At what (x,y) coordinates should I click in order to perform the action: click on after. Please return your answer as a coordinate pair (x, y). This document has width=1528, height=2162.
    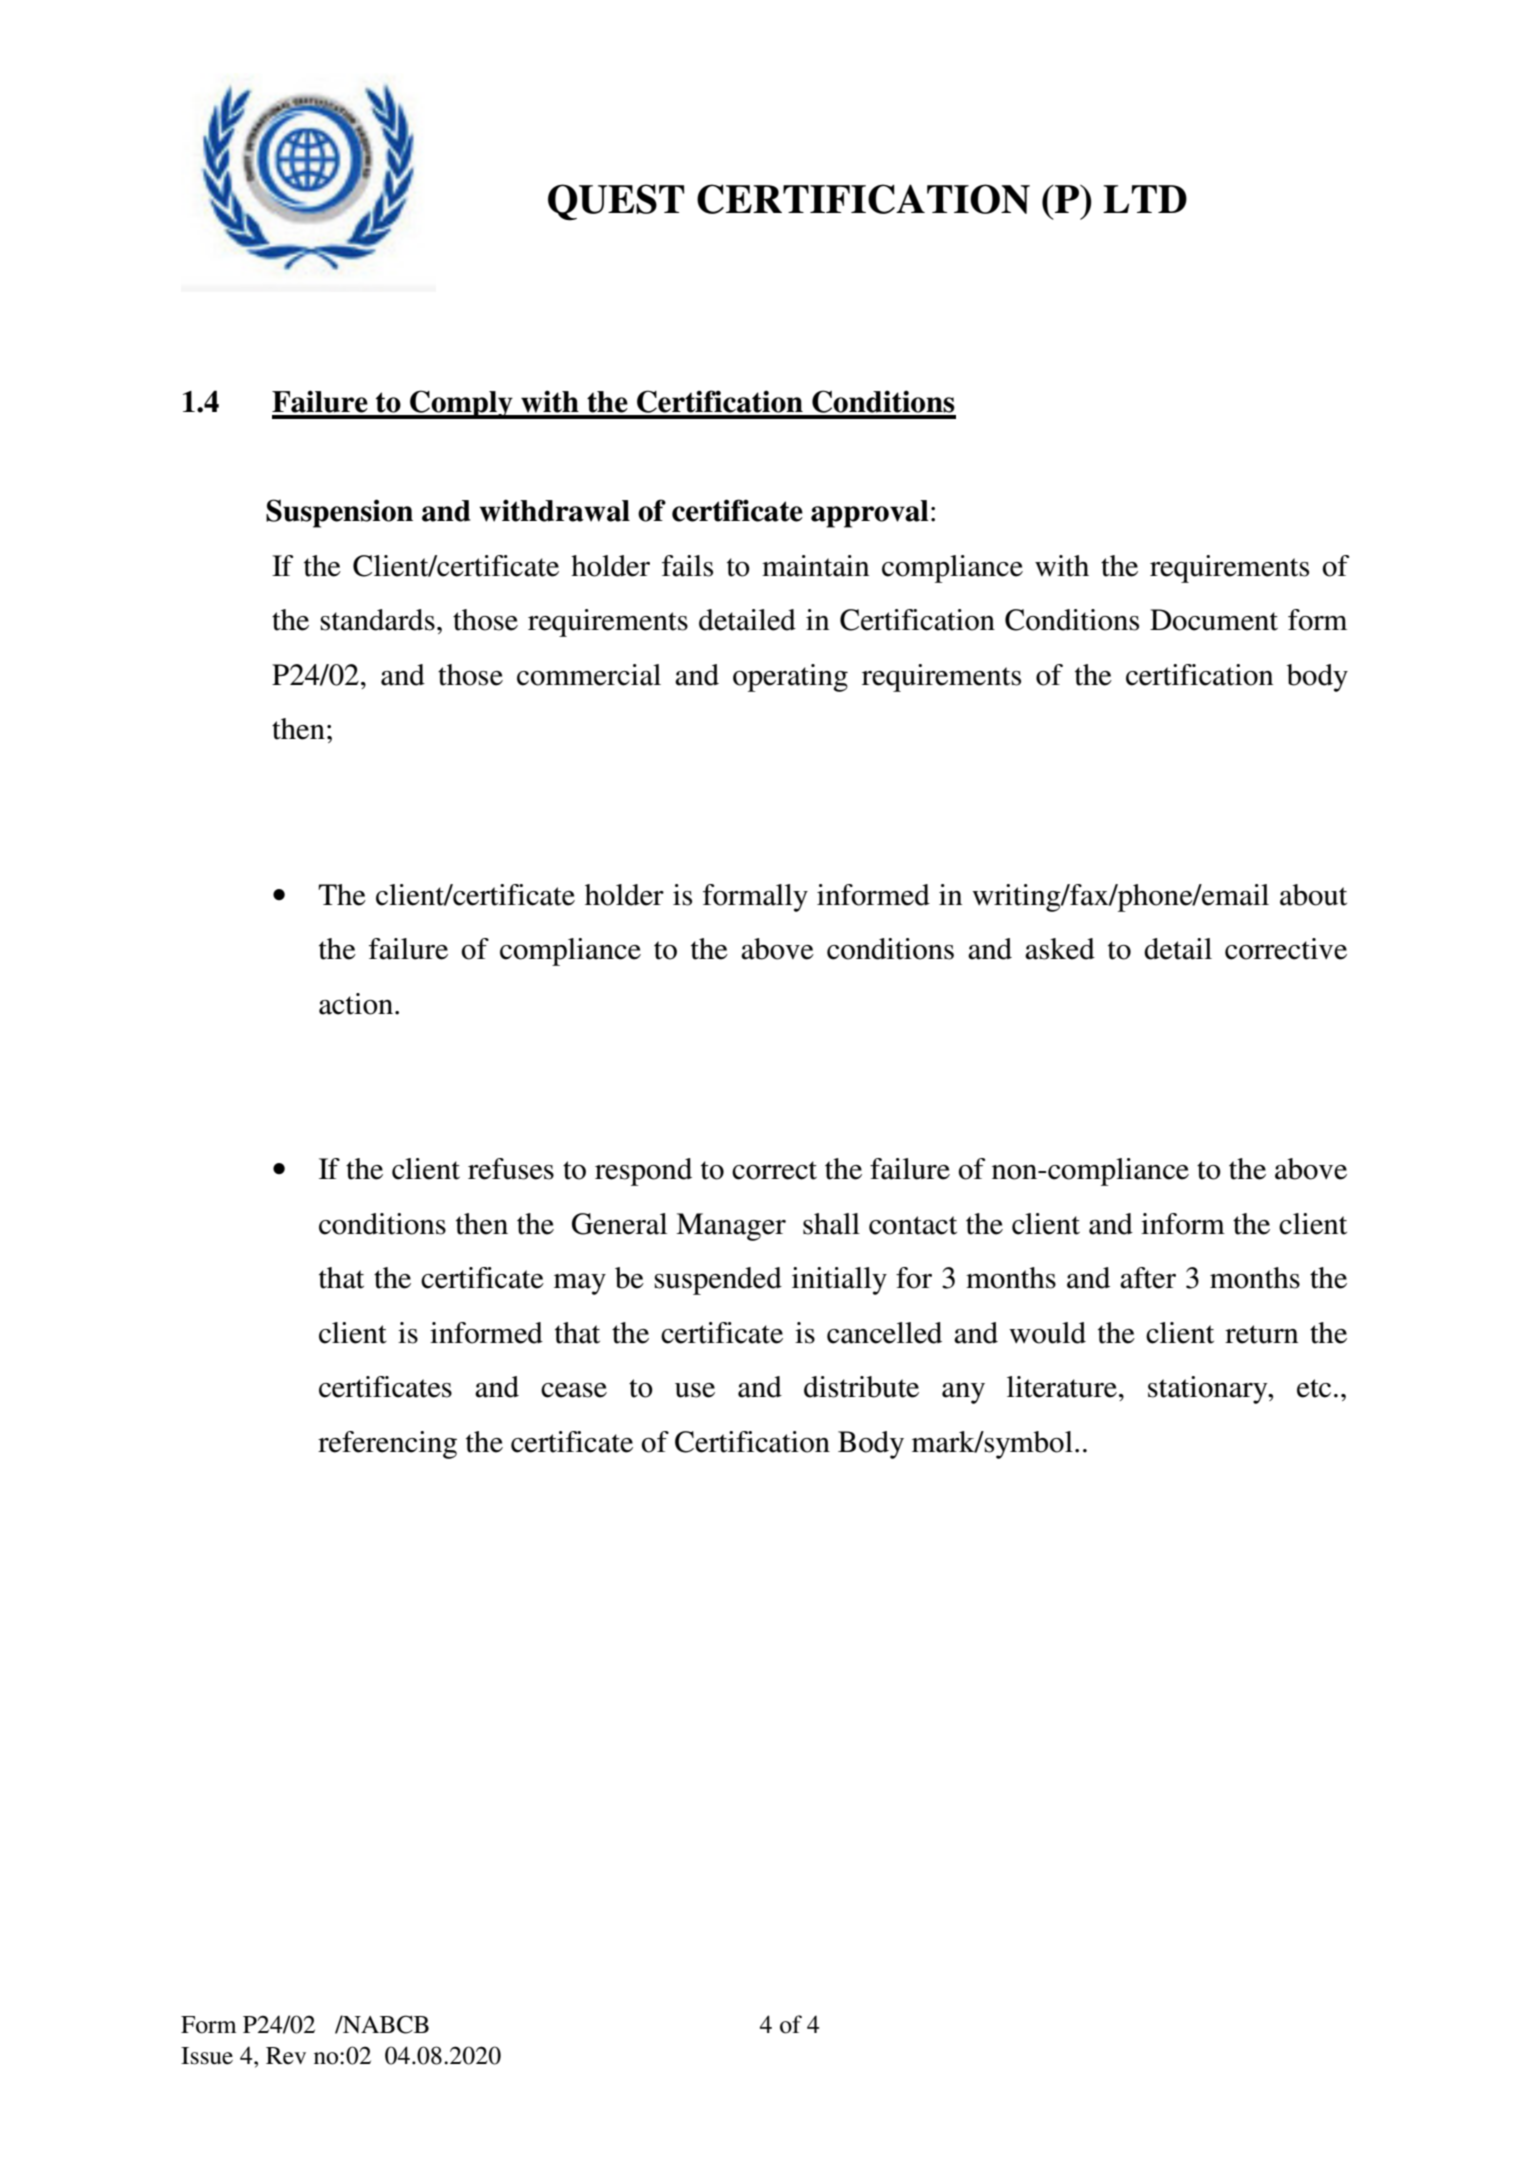
    Looking at the image, I should click on (1148, 1278).
